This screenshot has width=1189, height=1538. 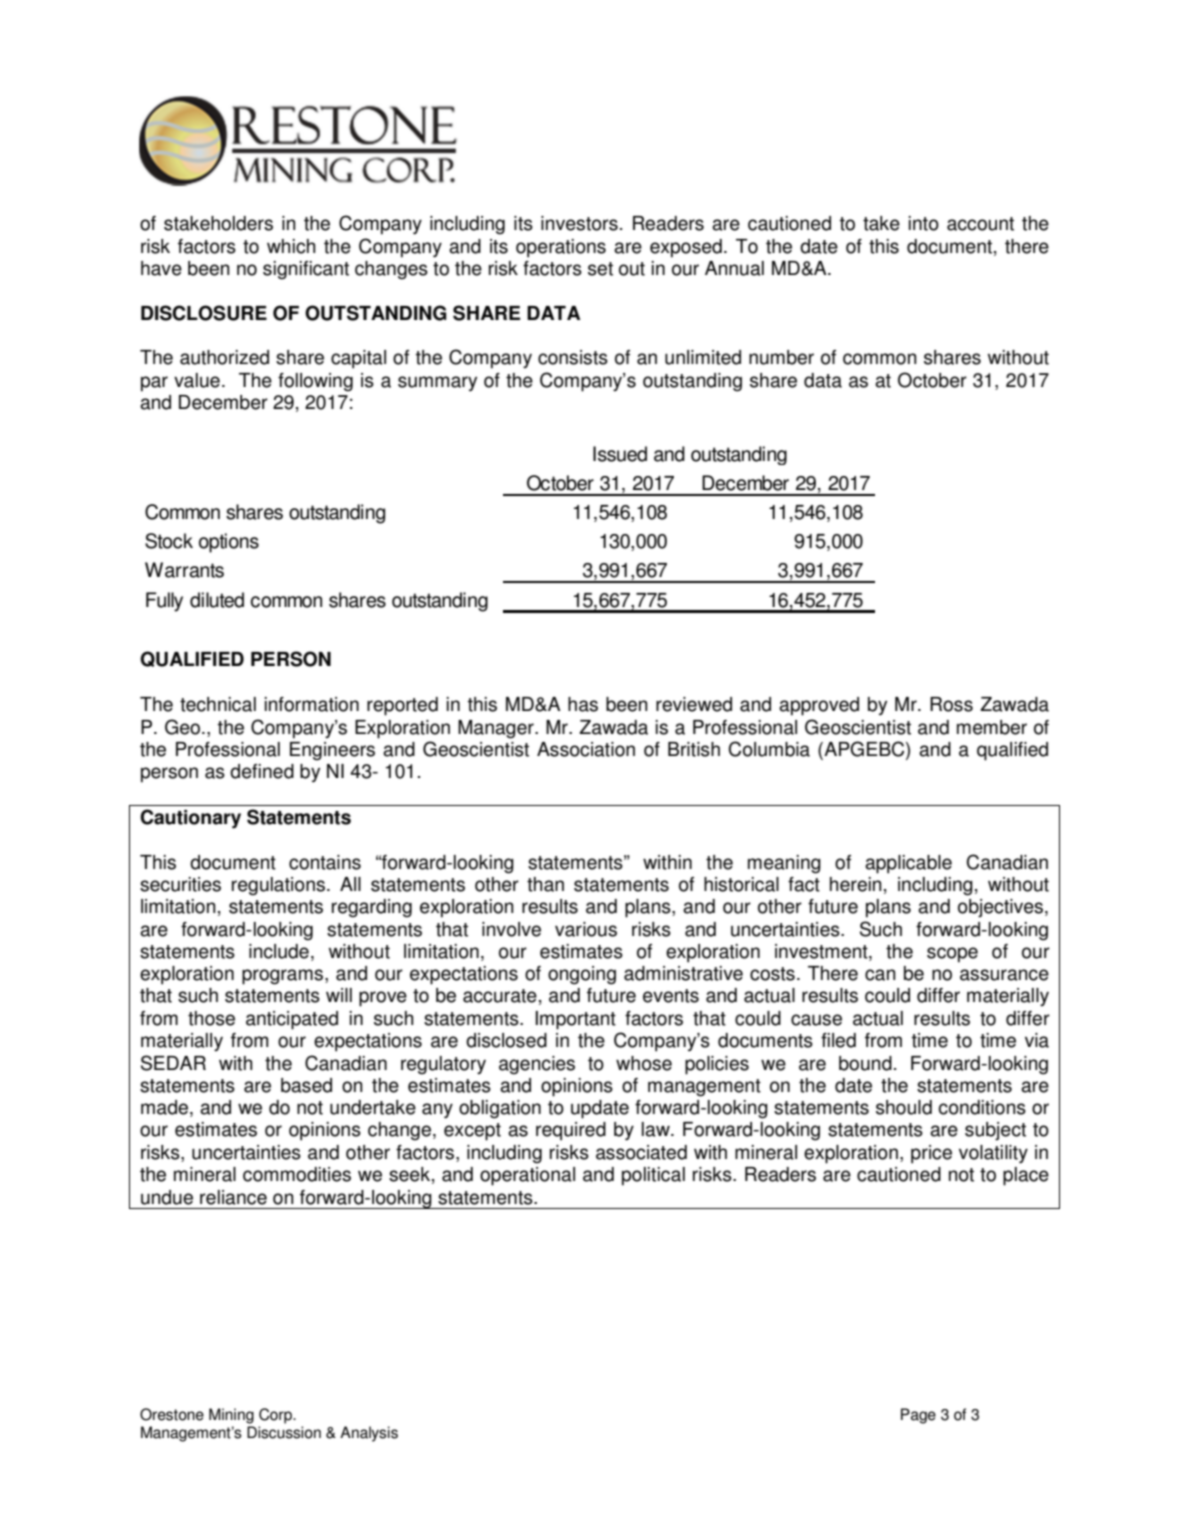 What do you see at coordinates (924, 223) in the screenshot?
I see `into` at bounding box center [924, 223].
